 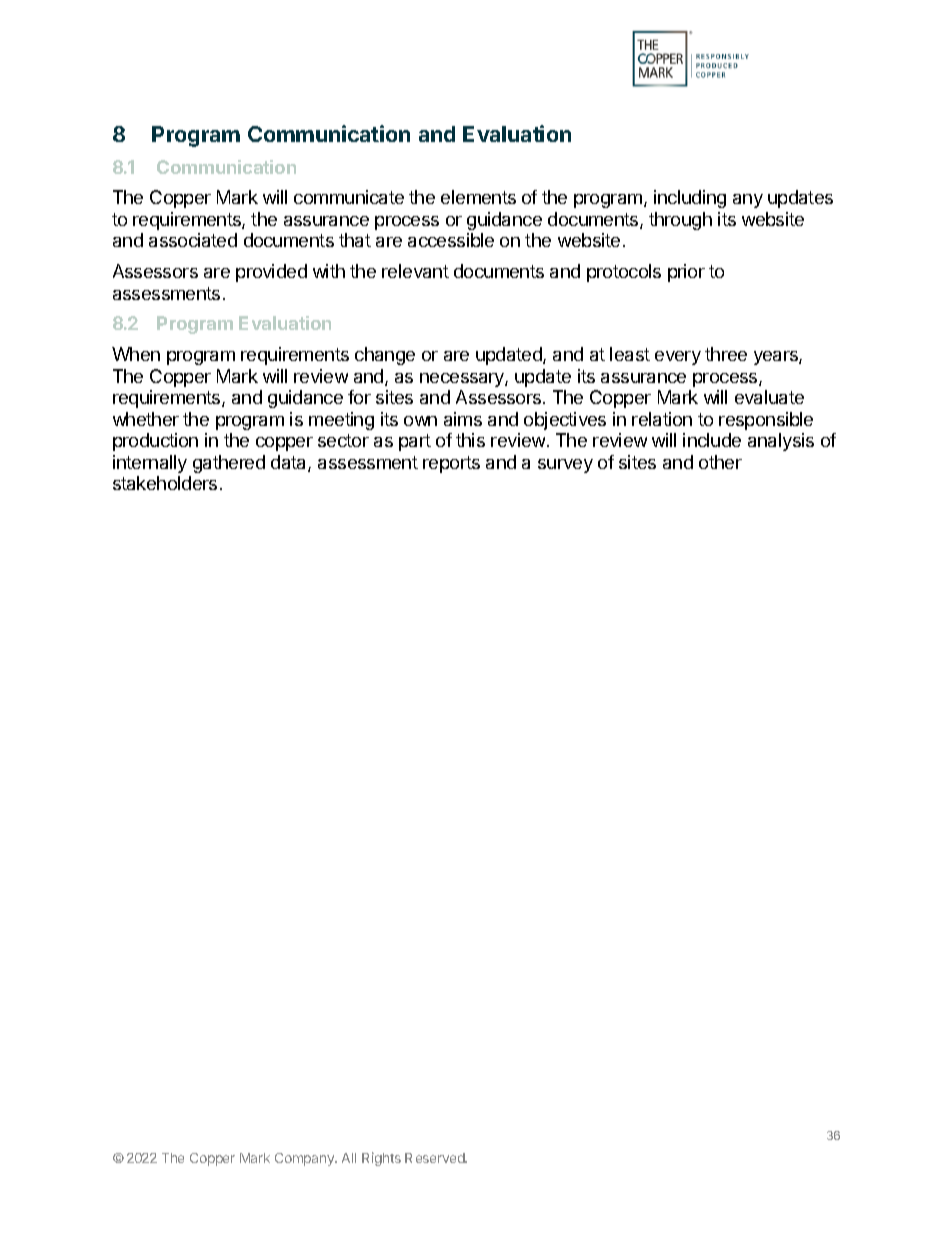 What do you see at coordinates (451, 240) in the screenshot?
I see `accessible` at bounding box center [451, 240].
